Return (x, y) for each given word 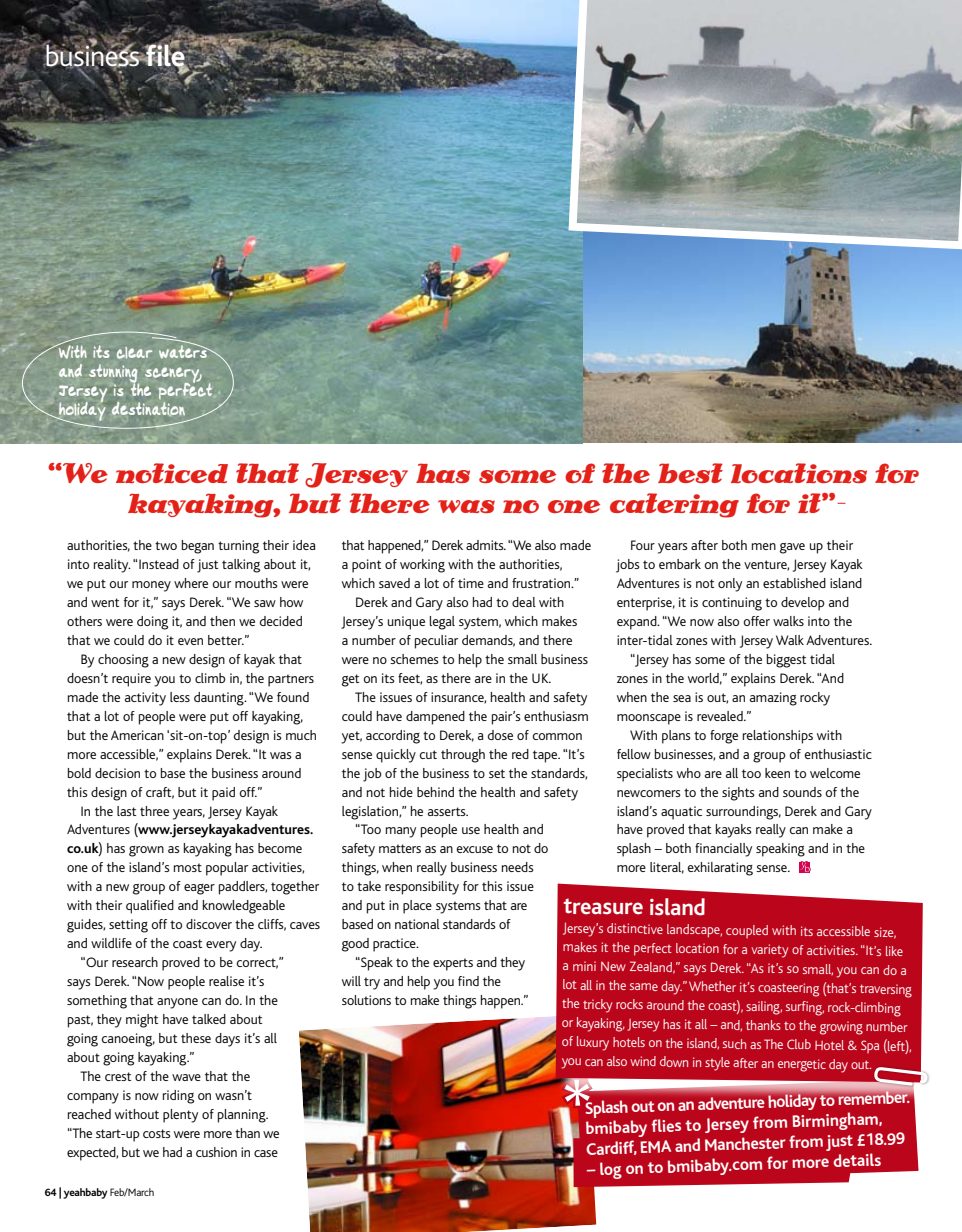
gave (792, 548)
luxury (593, 1043)
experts (453, 964)
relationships (778, 737)
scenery (173, 376)
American (137, 735)
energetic (802, 1065)
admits (486, 545)
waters (184, 350)
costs (157, 1133)
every (221, 946)
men (764, 546)
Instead (158, 564)
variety (769, 951)
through (463, 756)
